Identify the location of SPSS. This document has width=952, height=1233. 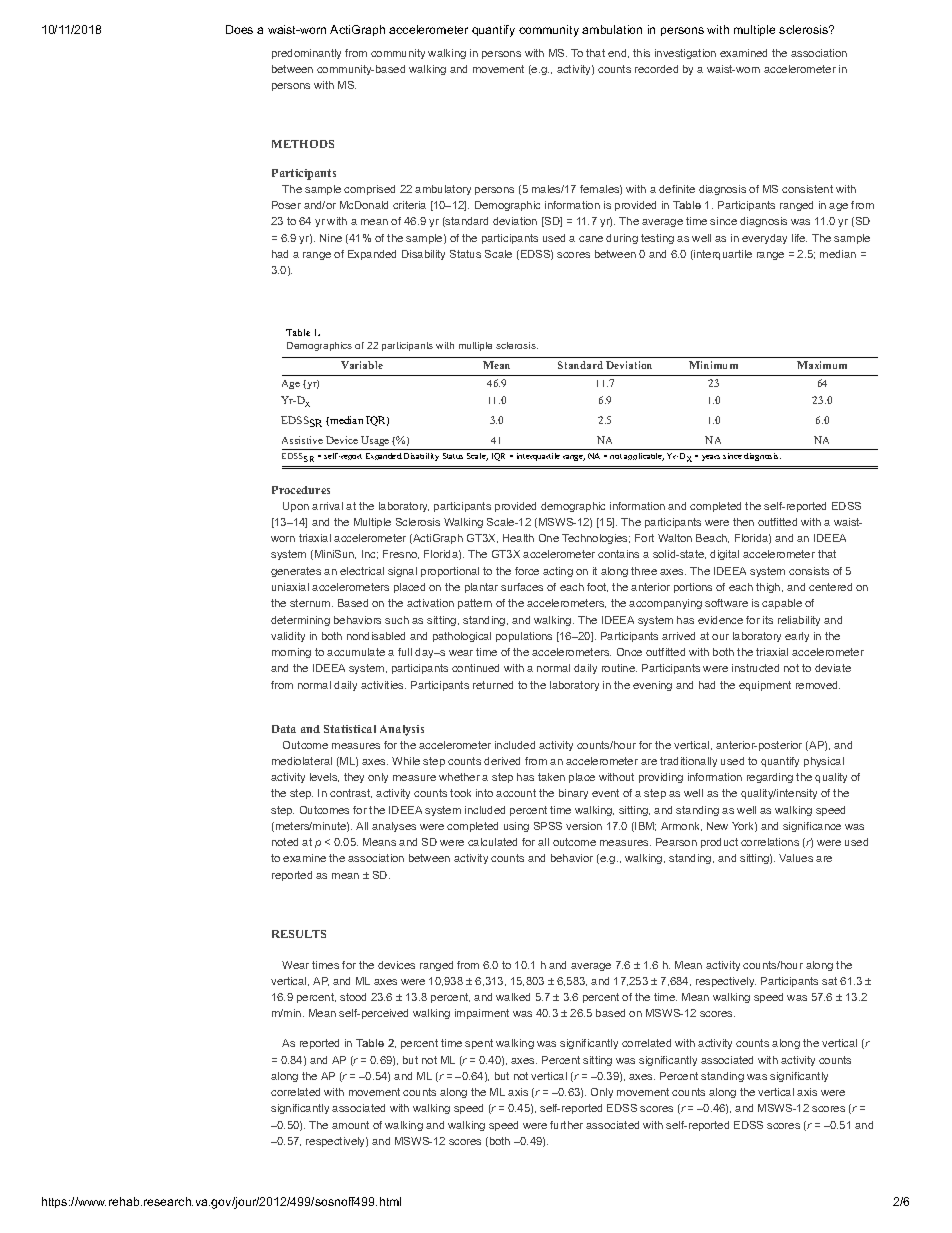
(548, 826).
